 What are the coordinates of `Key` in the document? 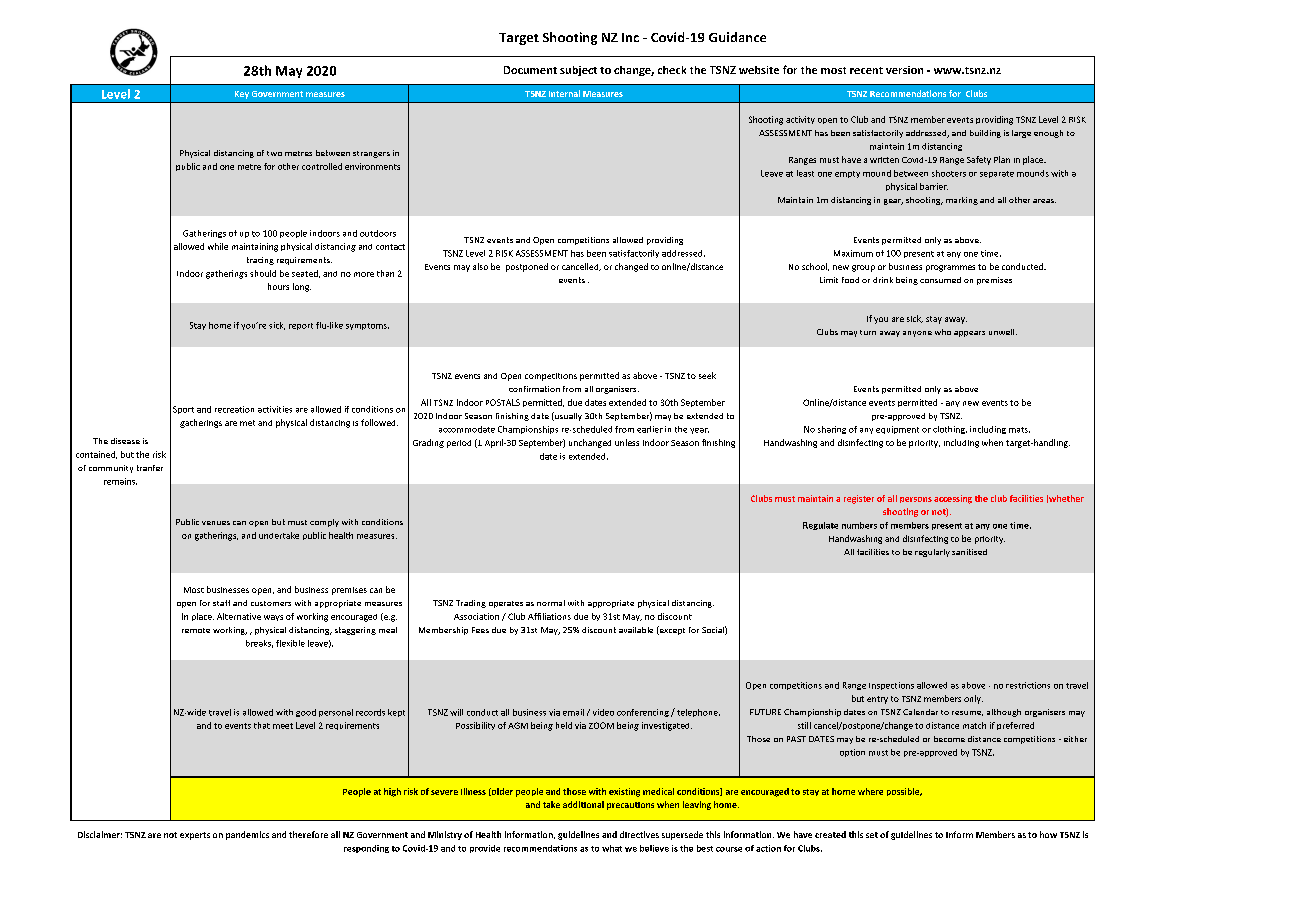 It's located at (242, 95).
